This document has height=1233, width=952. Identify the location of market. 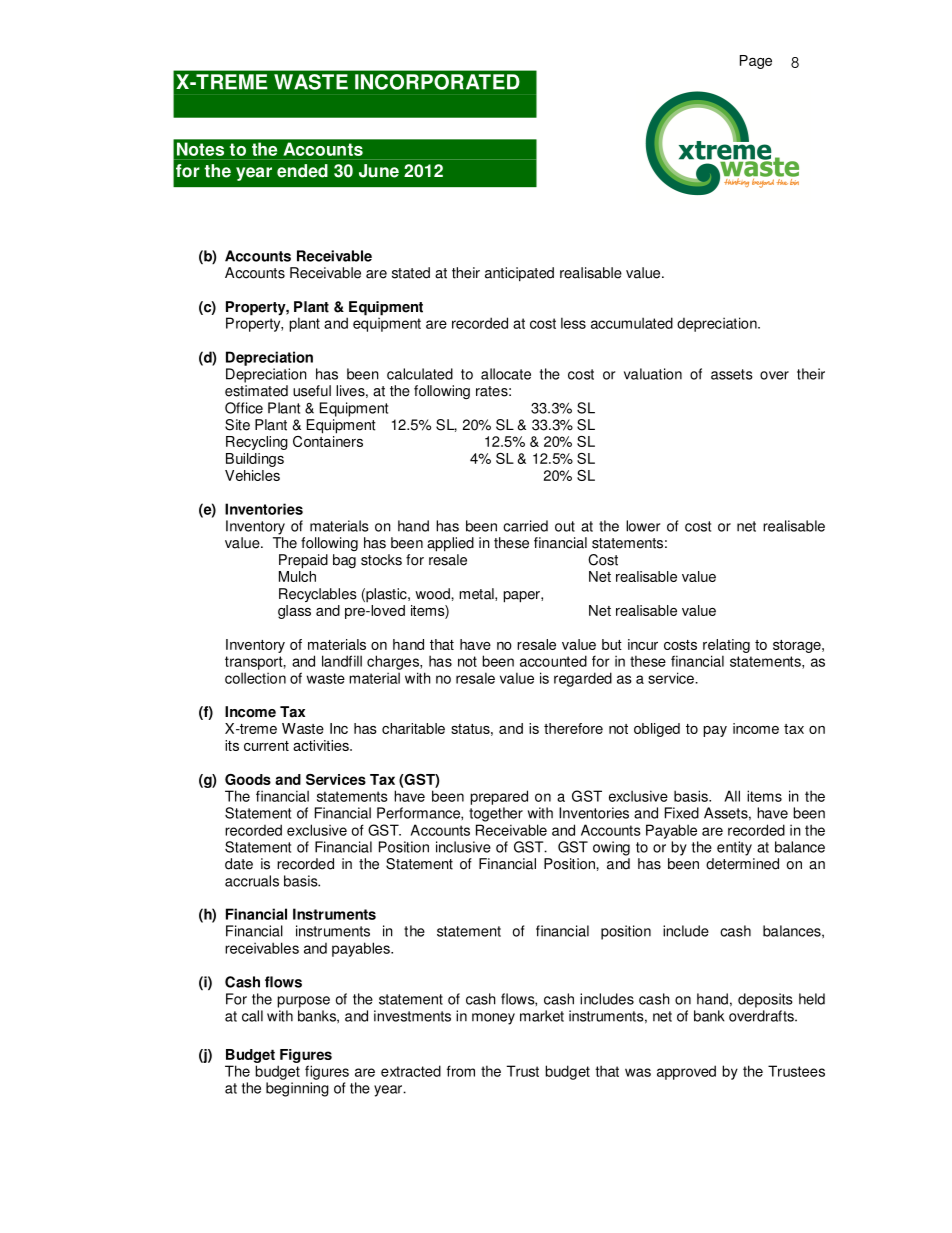
(542, 1016).
